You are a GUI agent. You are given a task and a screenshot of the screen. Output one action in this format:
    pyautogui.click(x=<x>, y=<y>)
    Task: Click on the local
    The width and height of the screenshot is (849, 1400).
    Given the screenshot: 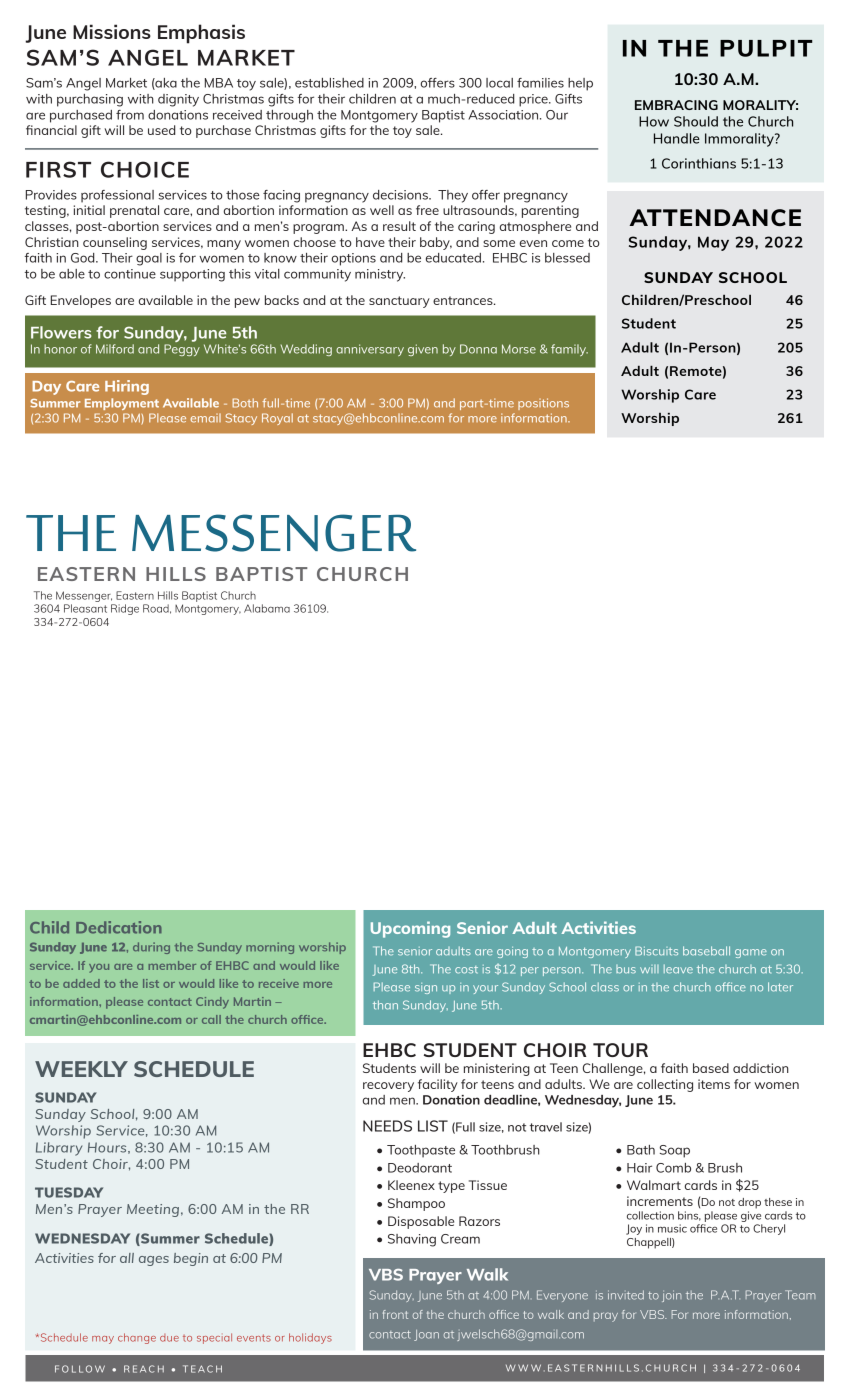 What is the action you would take?
    pyautogui.click(x=499, y=83)
